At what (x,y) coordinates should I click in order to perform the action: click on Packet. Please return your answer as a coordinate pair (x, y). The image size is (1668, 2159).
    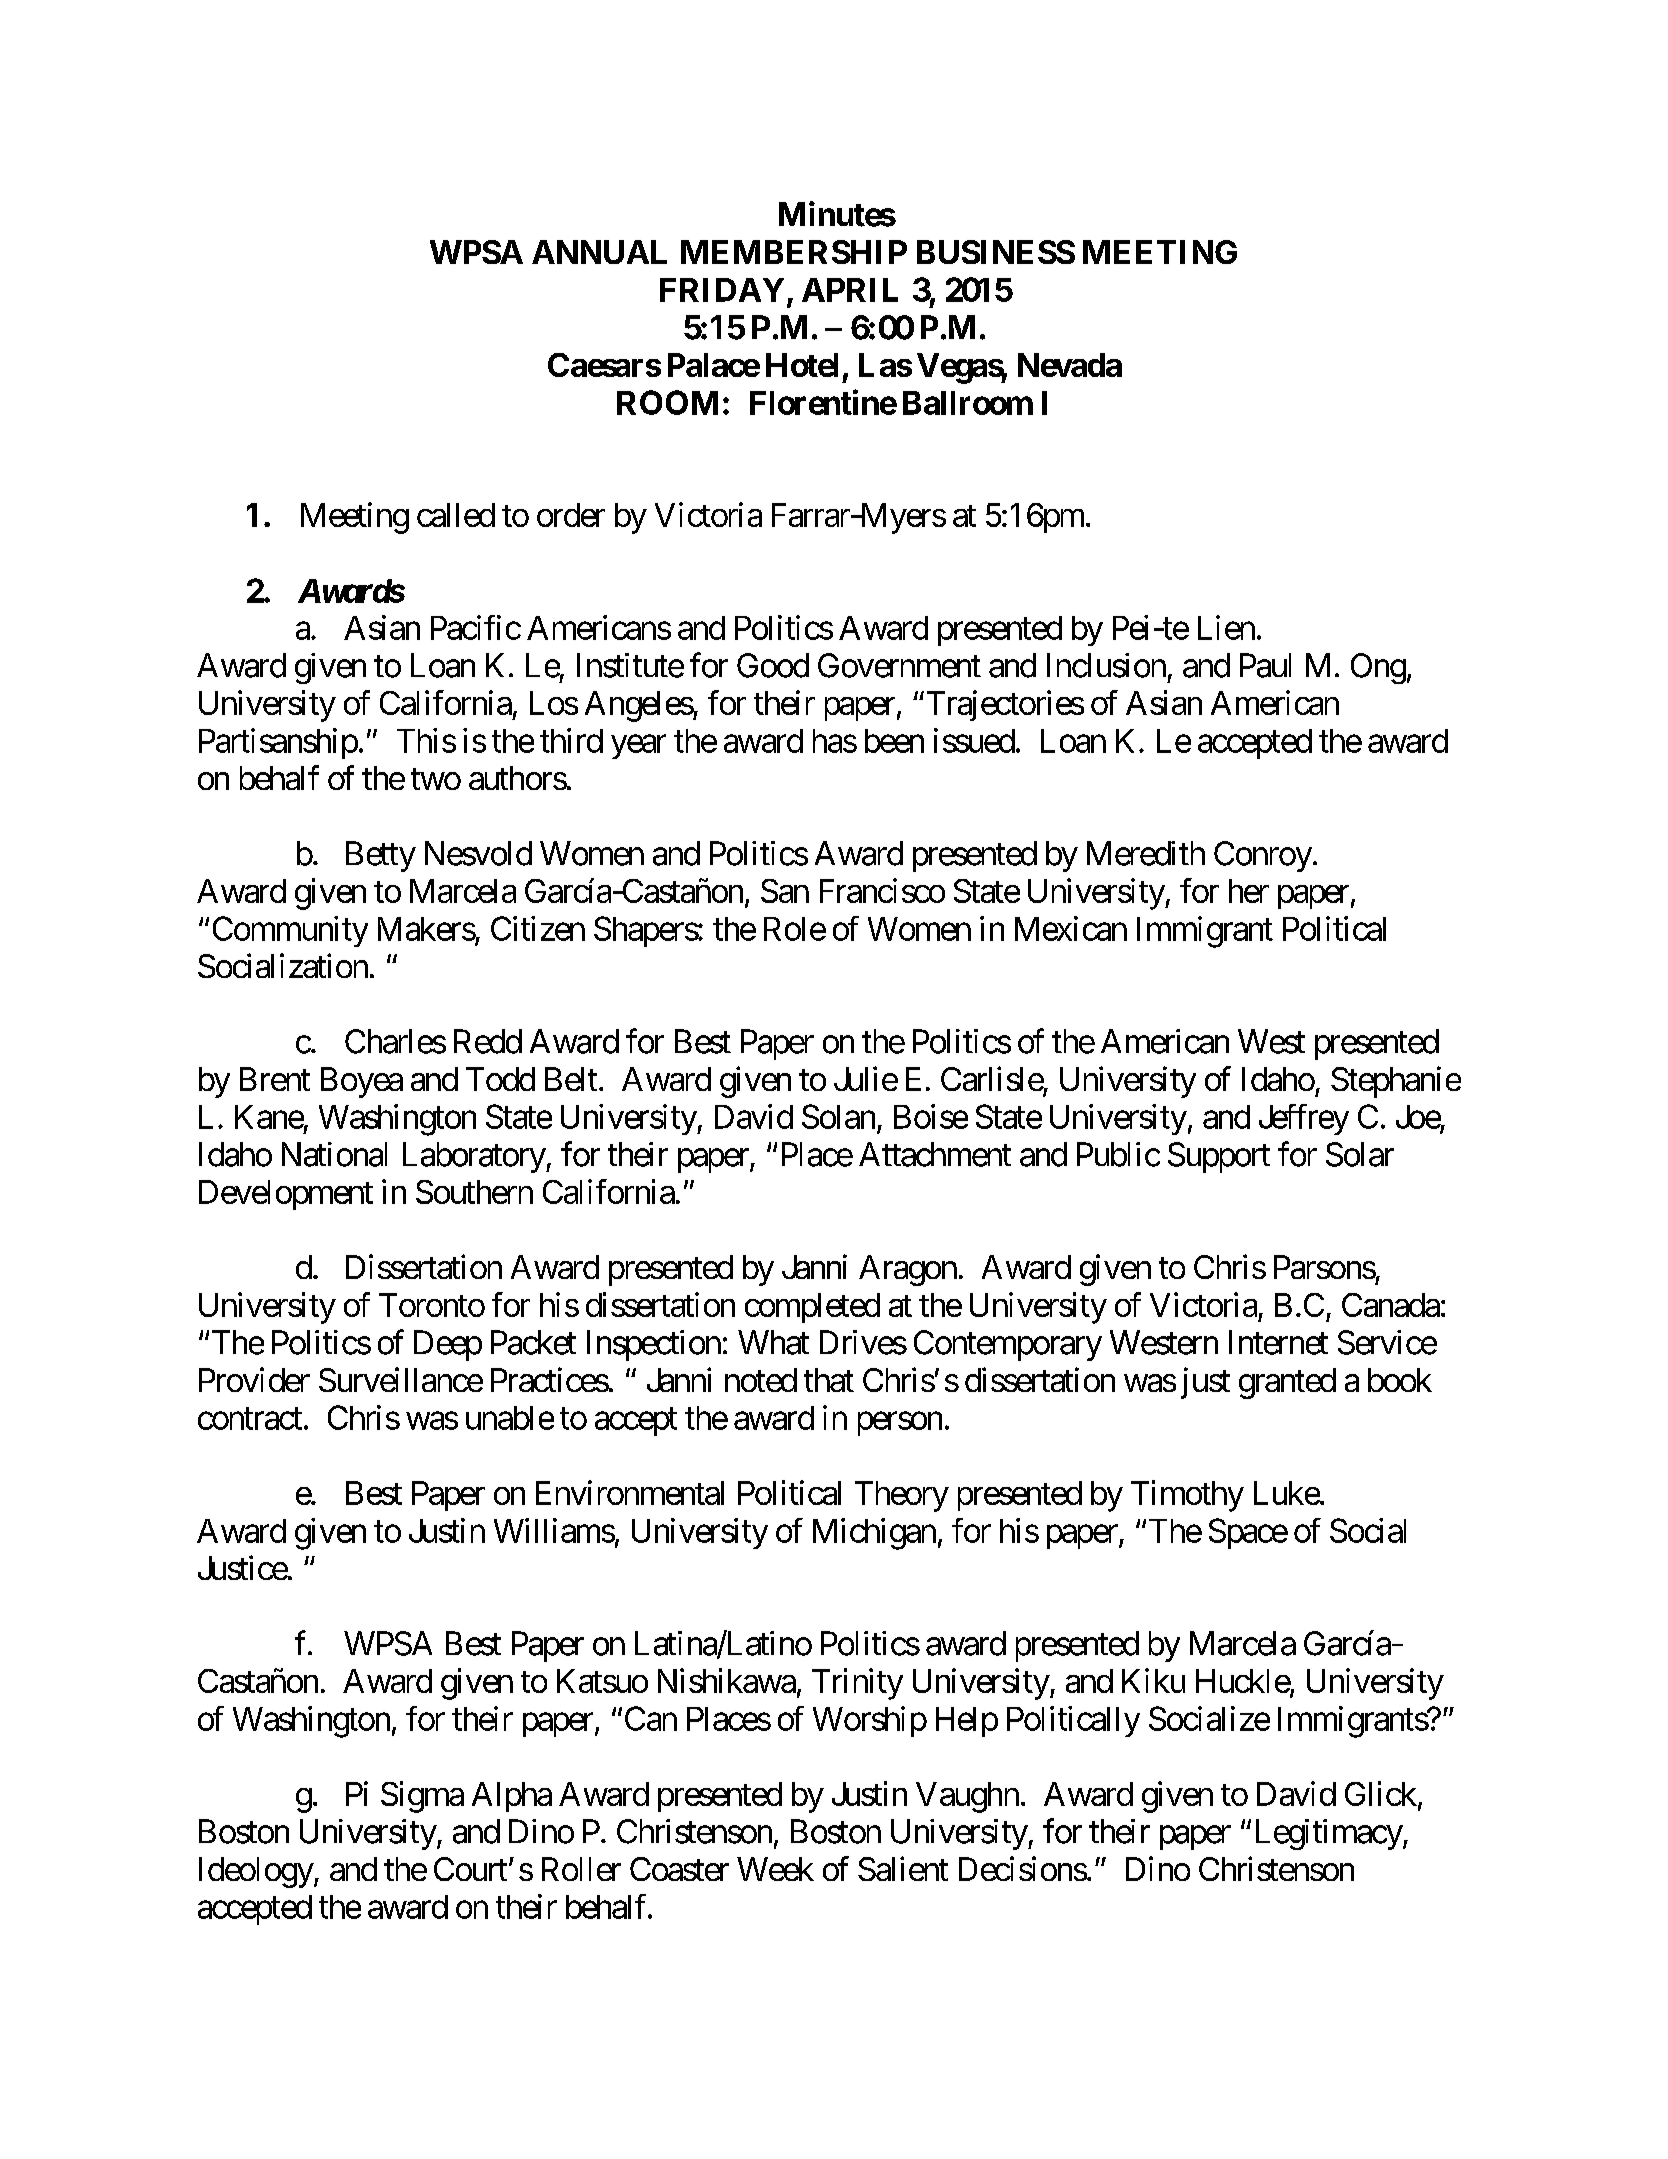
    Looking at the image, I should click on (533, 1342).
